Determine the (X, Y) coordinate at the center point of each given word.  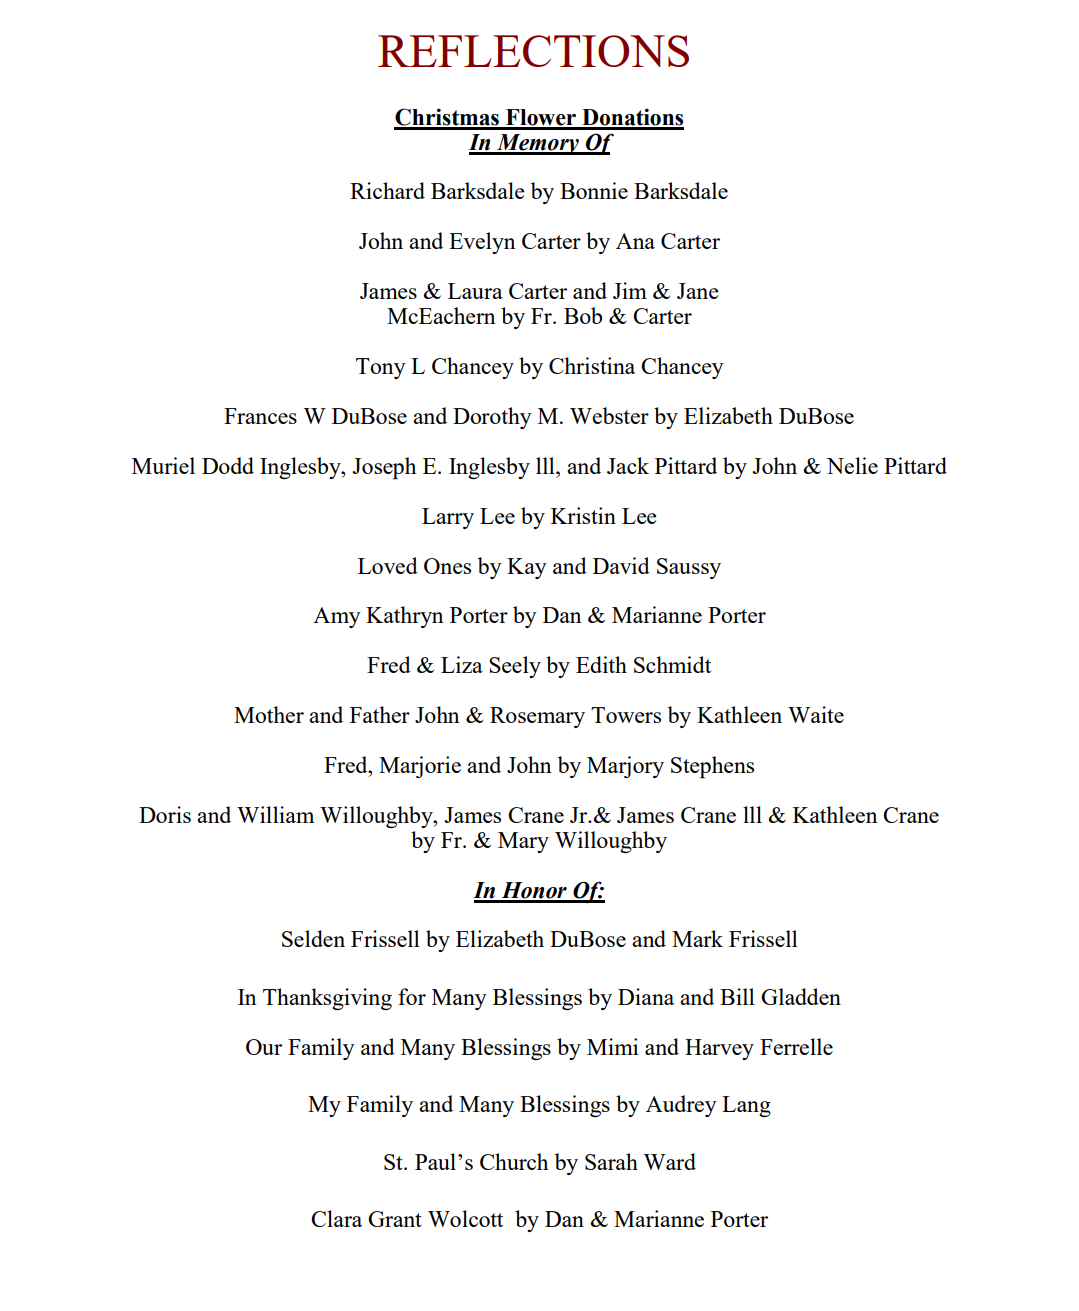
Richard (387, 190)
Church (514, 1161)
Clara (336, 1218)
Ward (669, 1161)
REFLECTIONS (533, 51)
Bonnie (594, 190)
